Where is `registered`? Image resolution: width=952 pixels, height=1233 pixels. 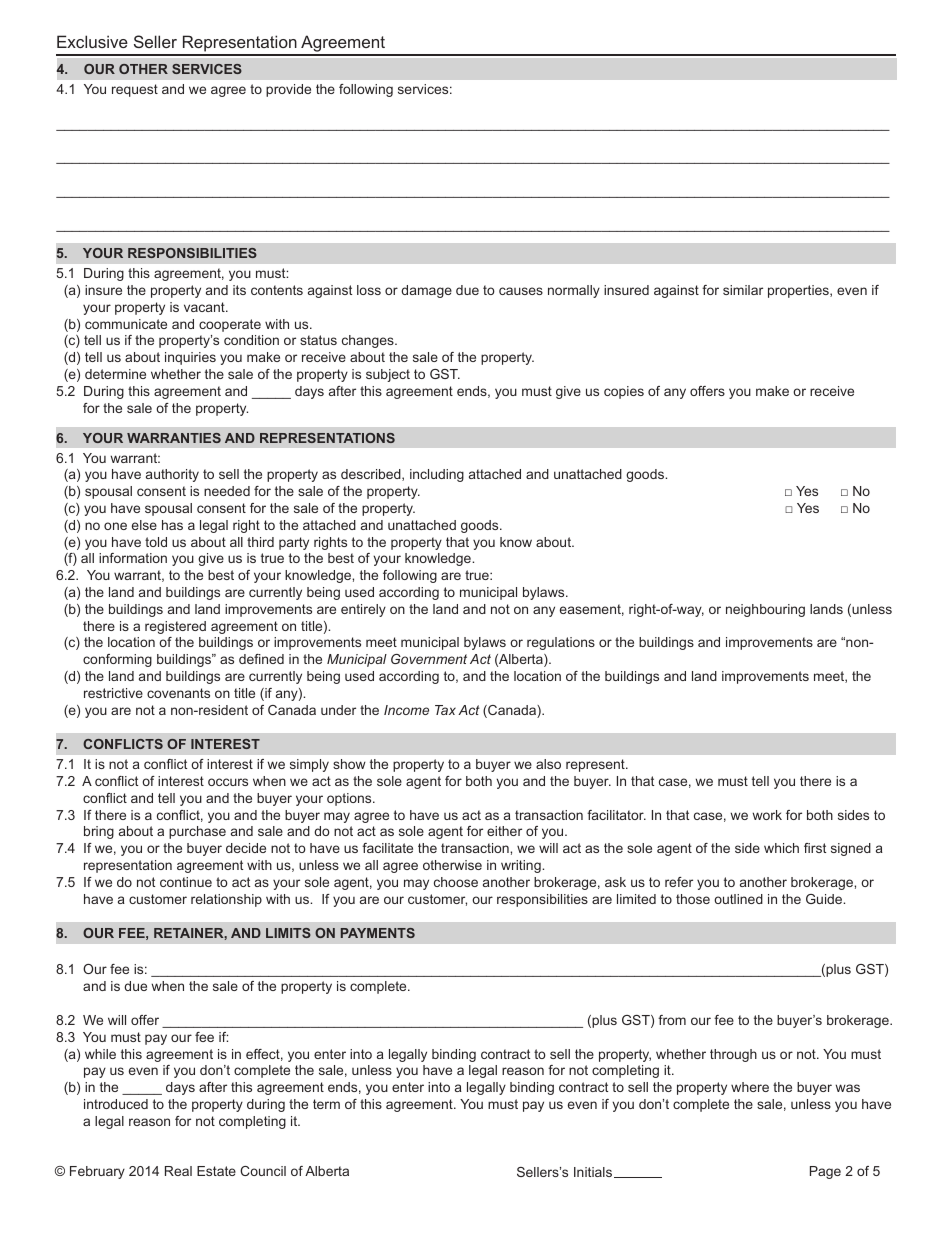 registered is located at coordinates (175, 627).
